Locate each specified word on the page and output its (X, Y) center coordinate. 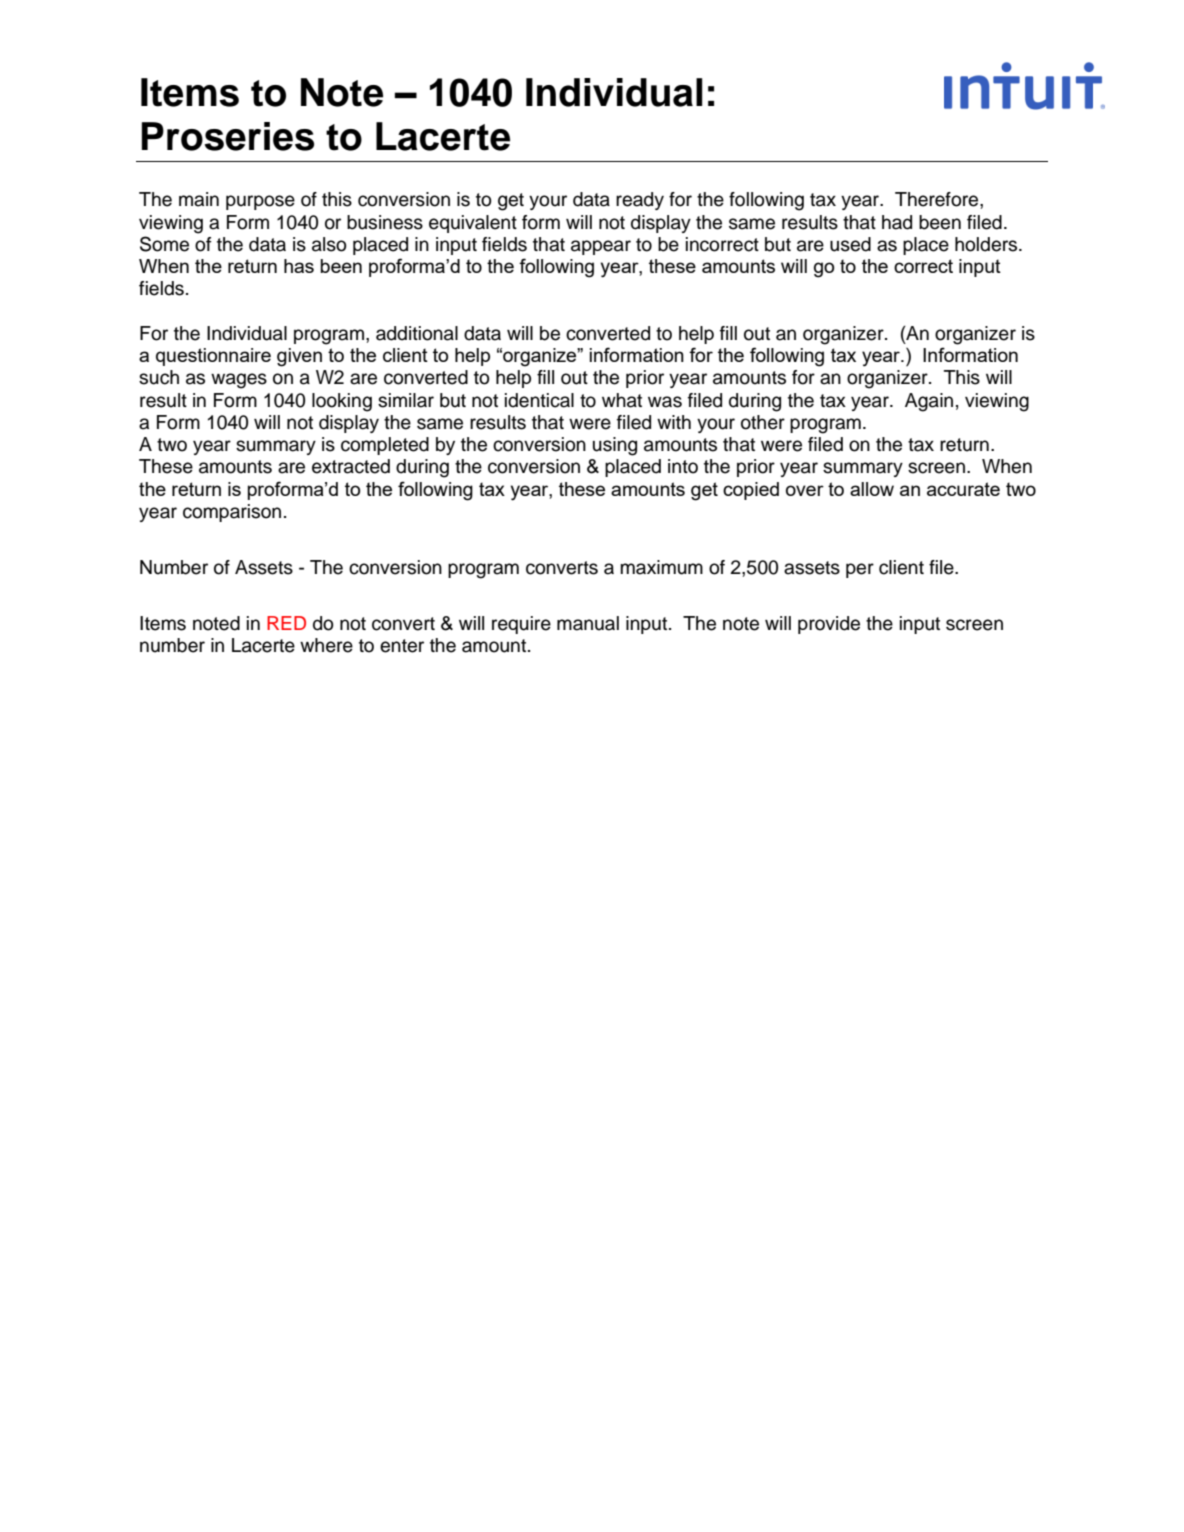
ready (640, 201)
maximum (662, 567)
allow (872, 489)
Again (929, 402)
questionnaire (213, 357)
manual (588, 623)
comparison (232, 513)
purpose (260, 202)
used (850, 244)
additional (417, 333)
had (897, 222)
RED (286, 623)
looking (342, 402)
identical (539, 400)
